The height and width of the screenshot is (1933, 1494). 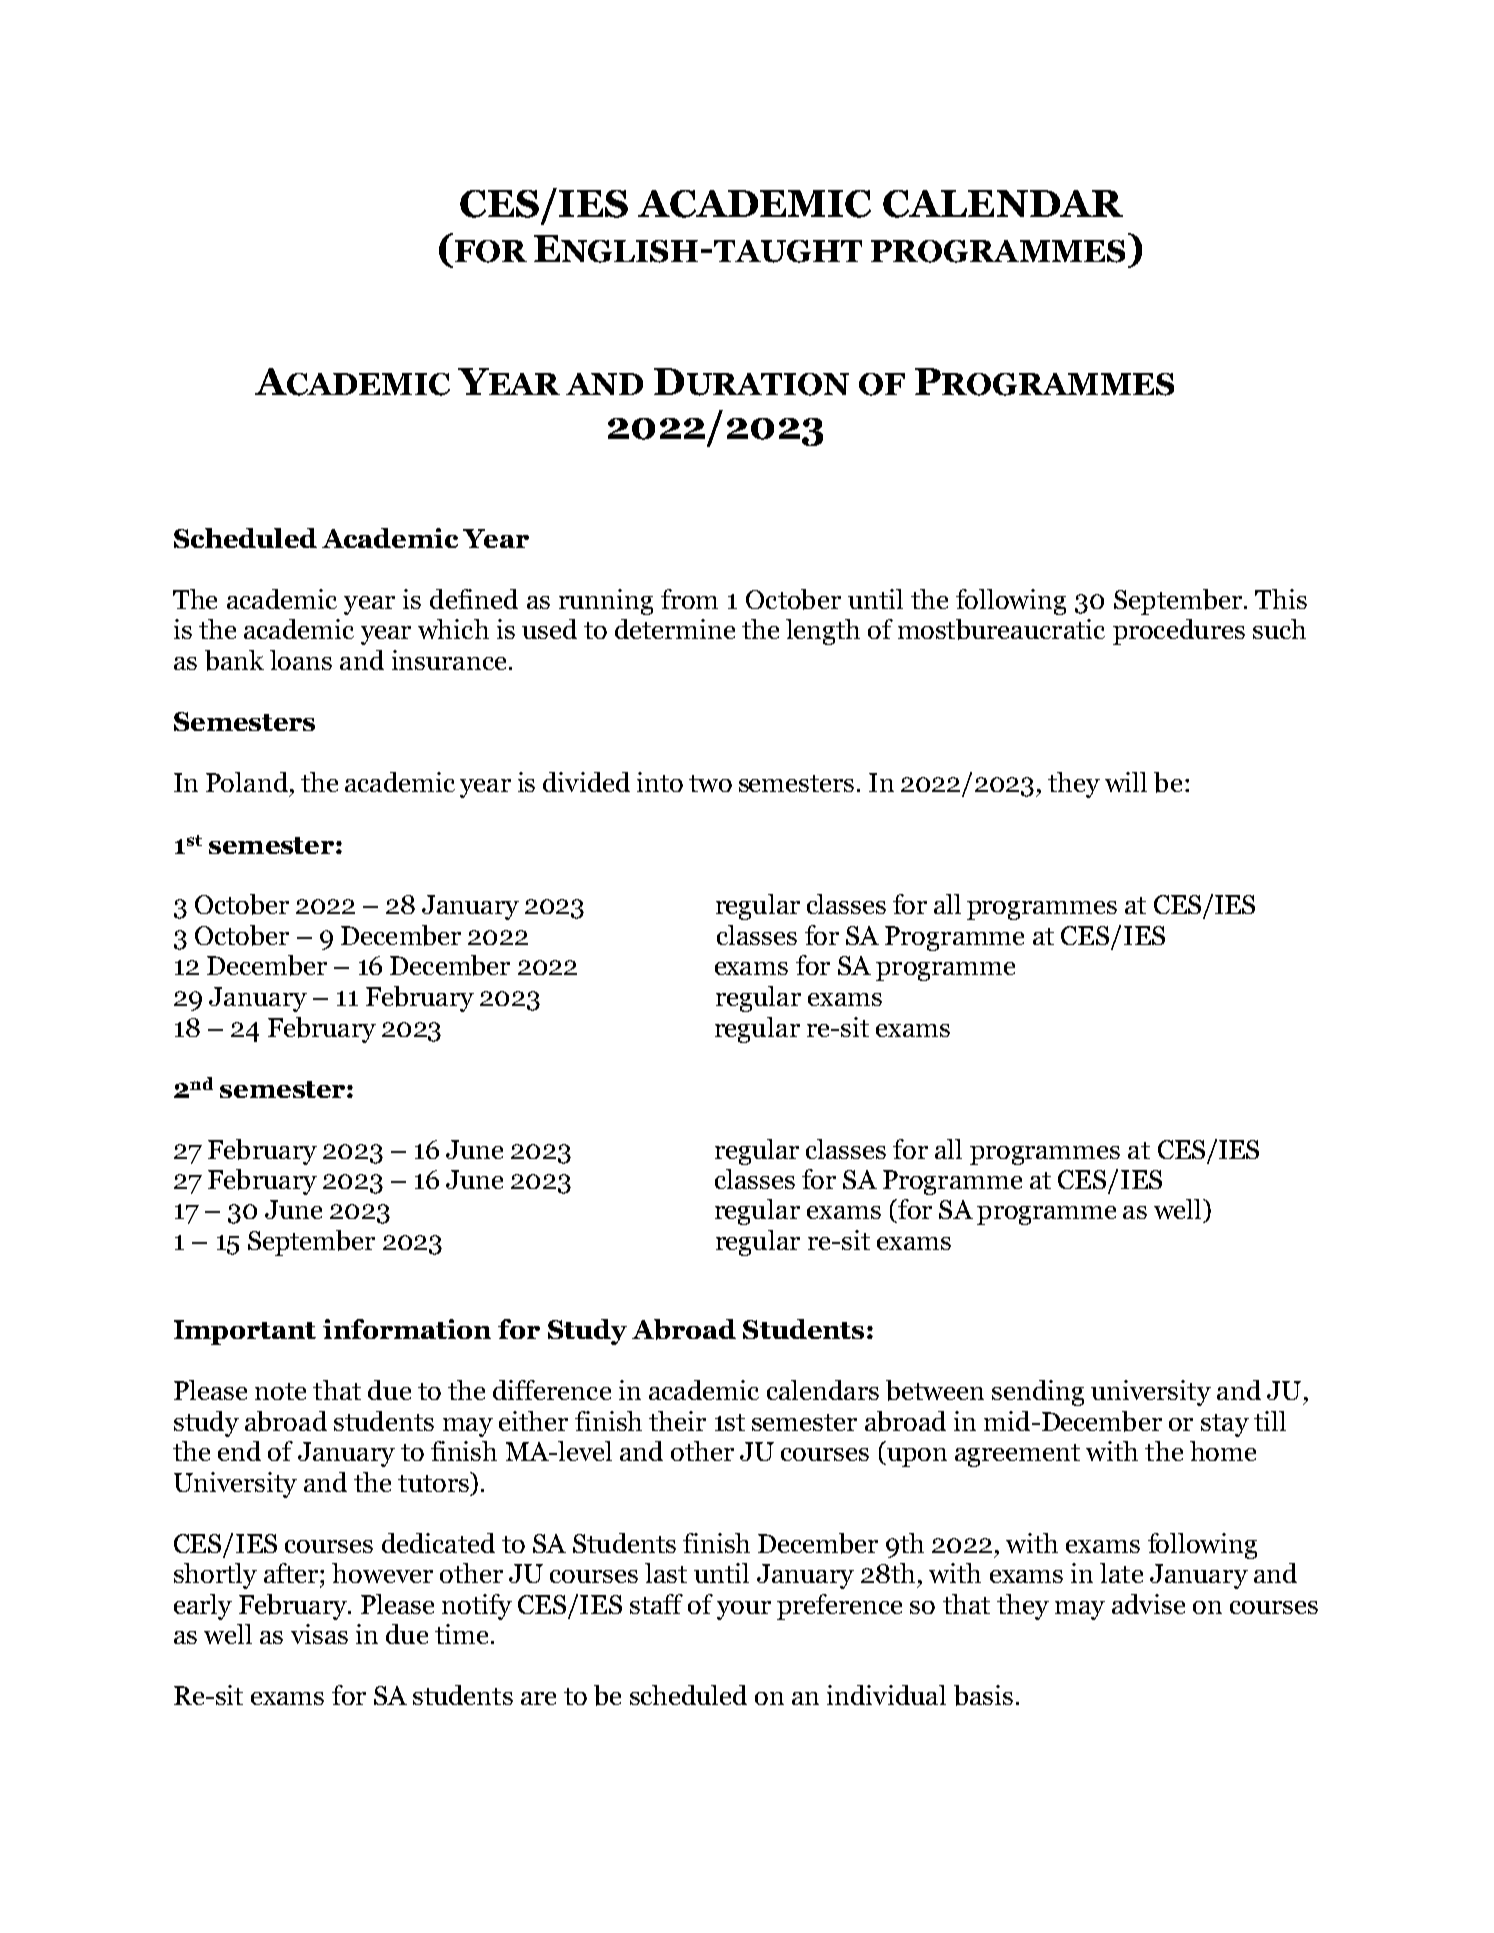 What do you see at coordinates (407, 1329) in the screenshot?
I see `information` at bounding box center [407, 1329].
